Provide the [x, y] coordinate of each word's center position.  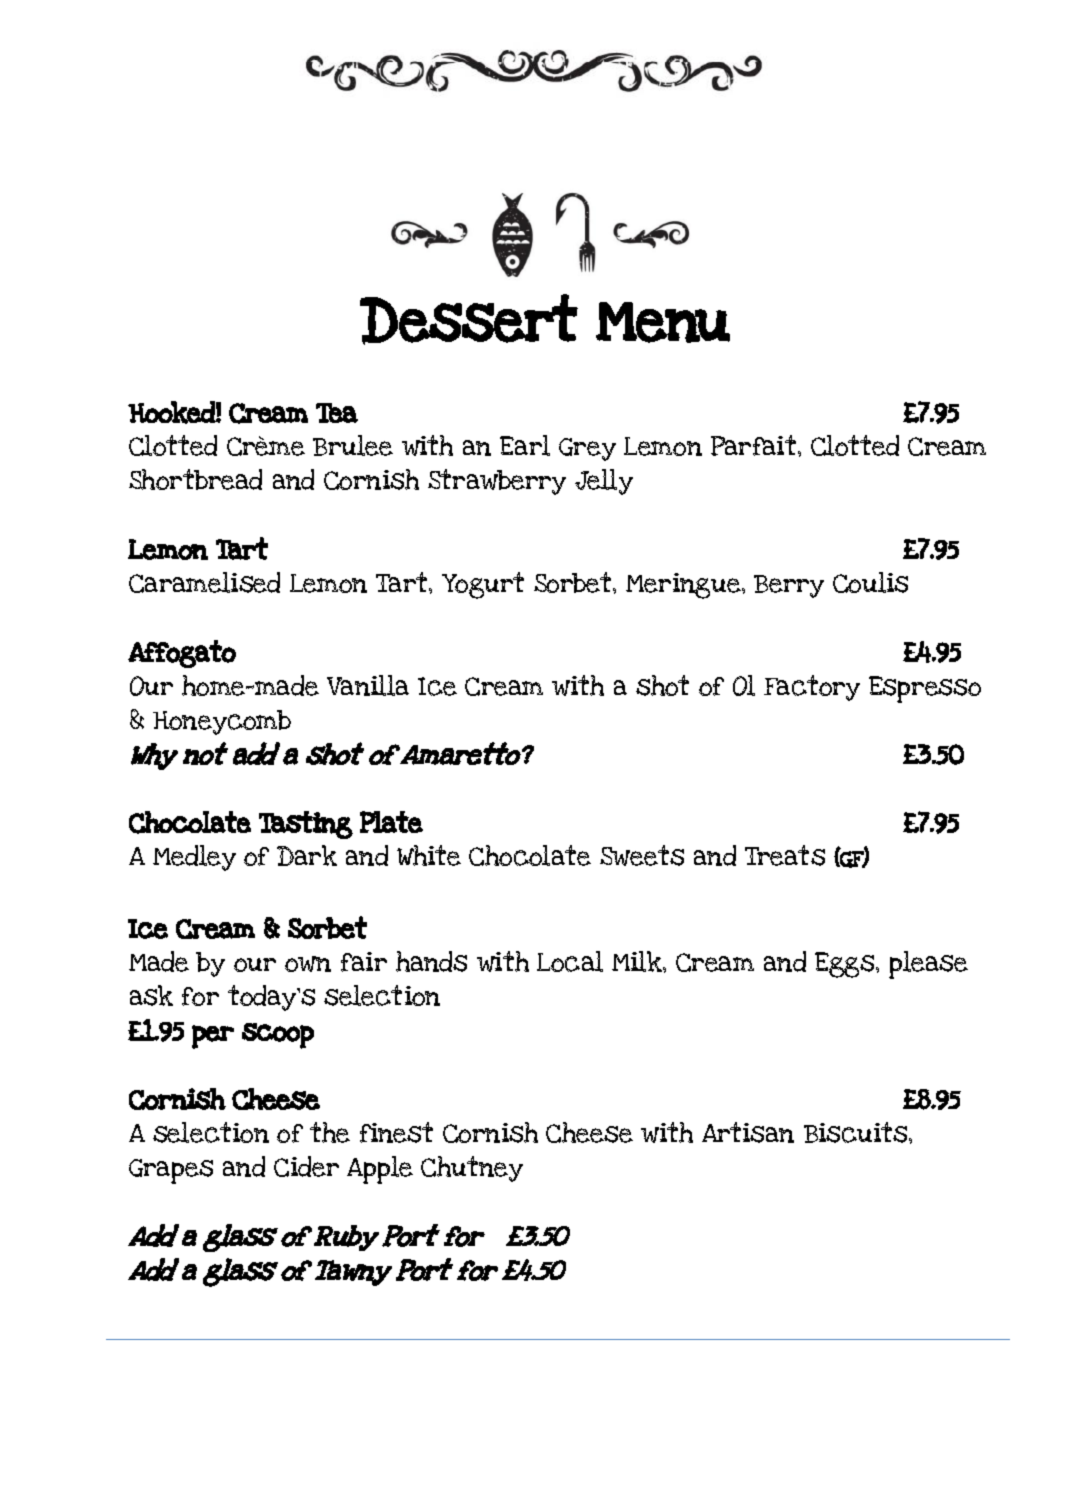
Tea [337, 413]
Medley [194, 858]
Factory [812, 688]
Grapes [171, 1171]
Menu [663, 322]
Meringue [684, 586]
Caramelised [204, 582]
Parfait [755, 445]
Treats [785, 855]
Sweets [642, 855]
